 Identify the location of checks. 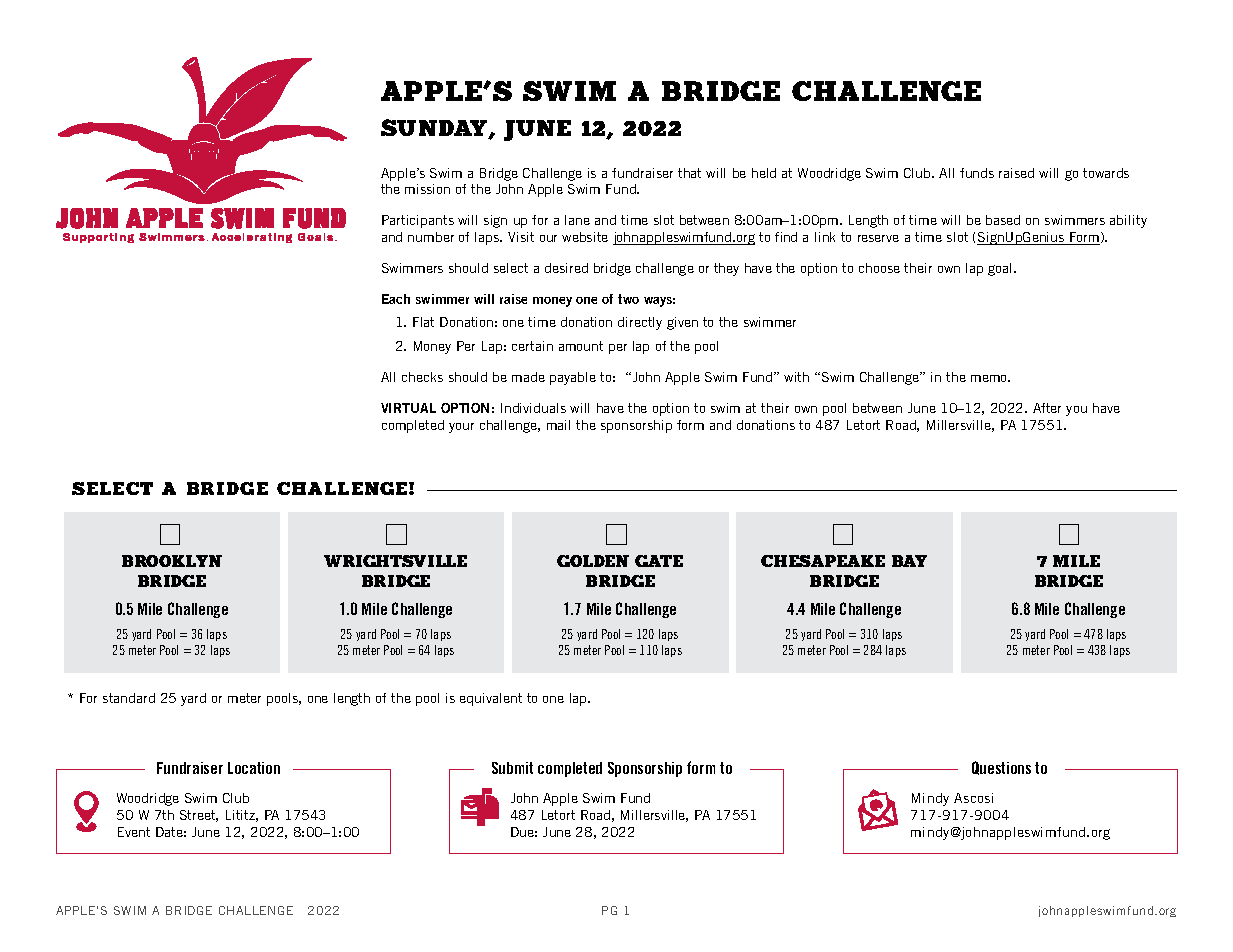
(422, 377).
